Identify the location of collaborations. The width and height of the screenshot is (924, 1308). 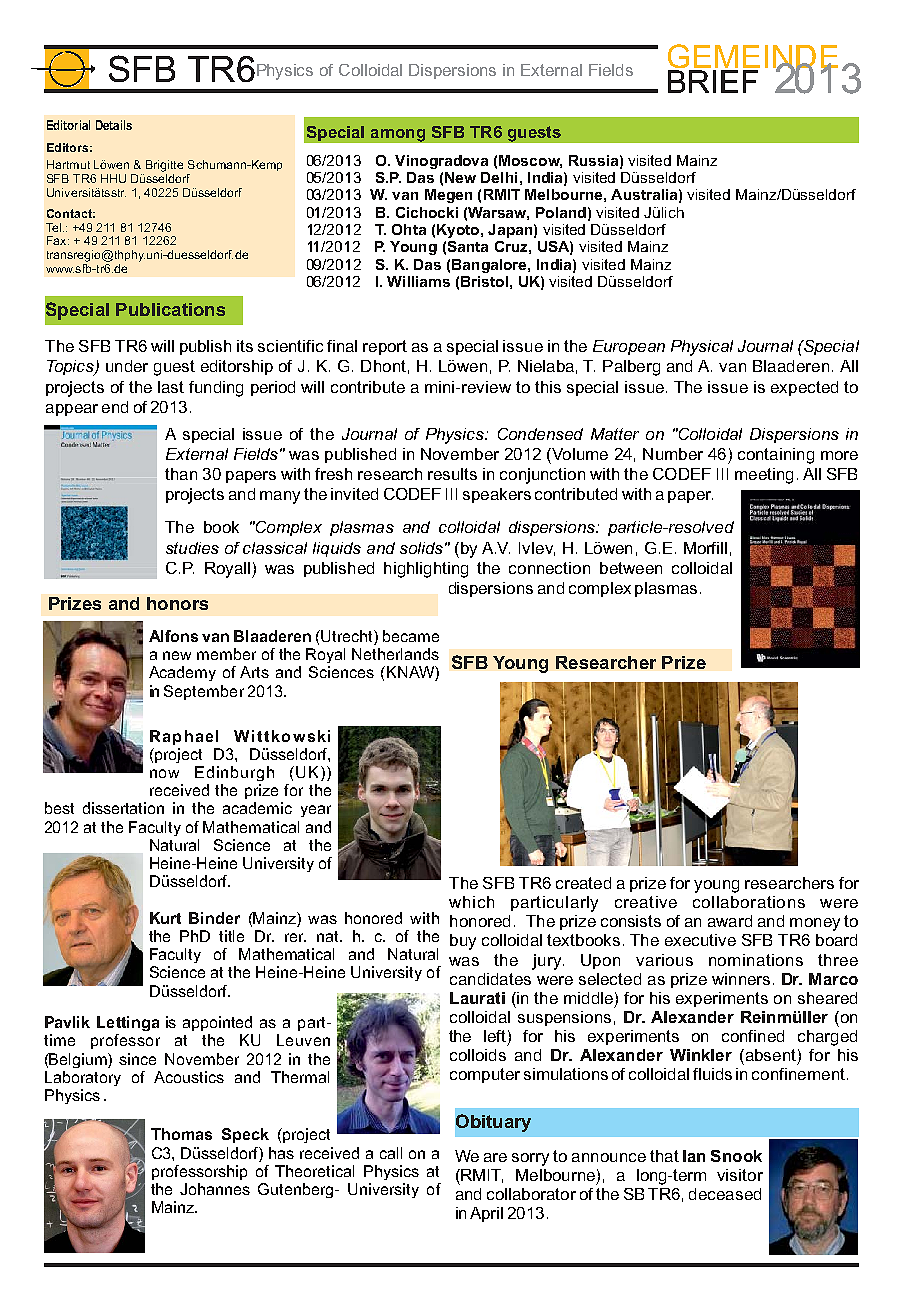
(749, 902).
